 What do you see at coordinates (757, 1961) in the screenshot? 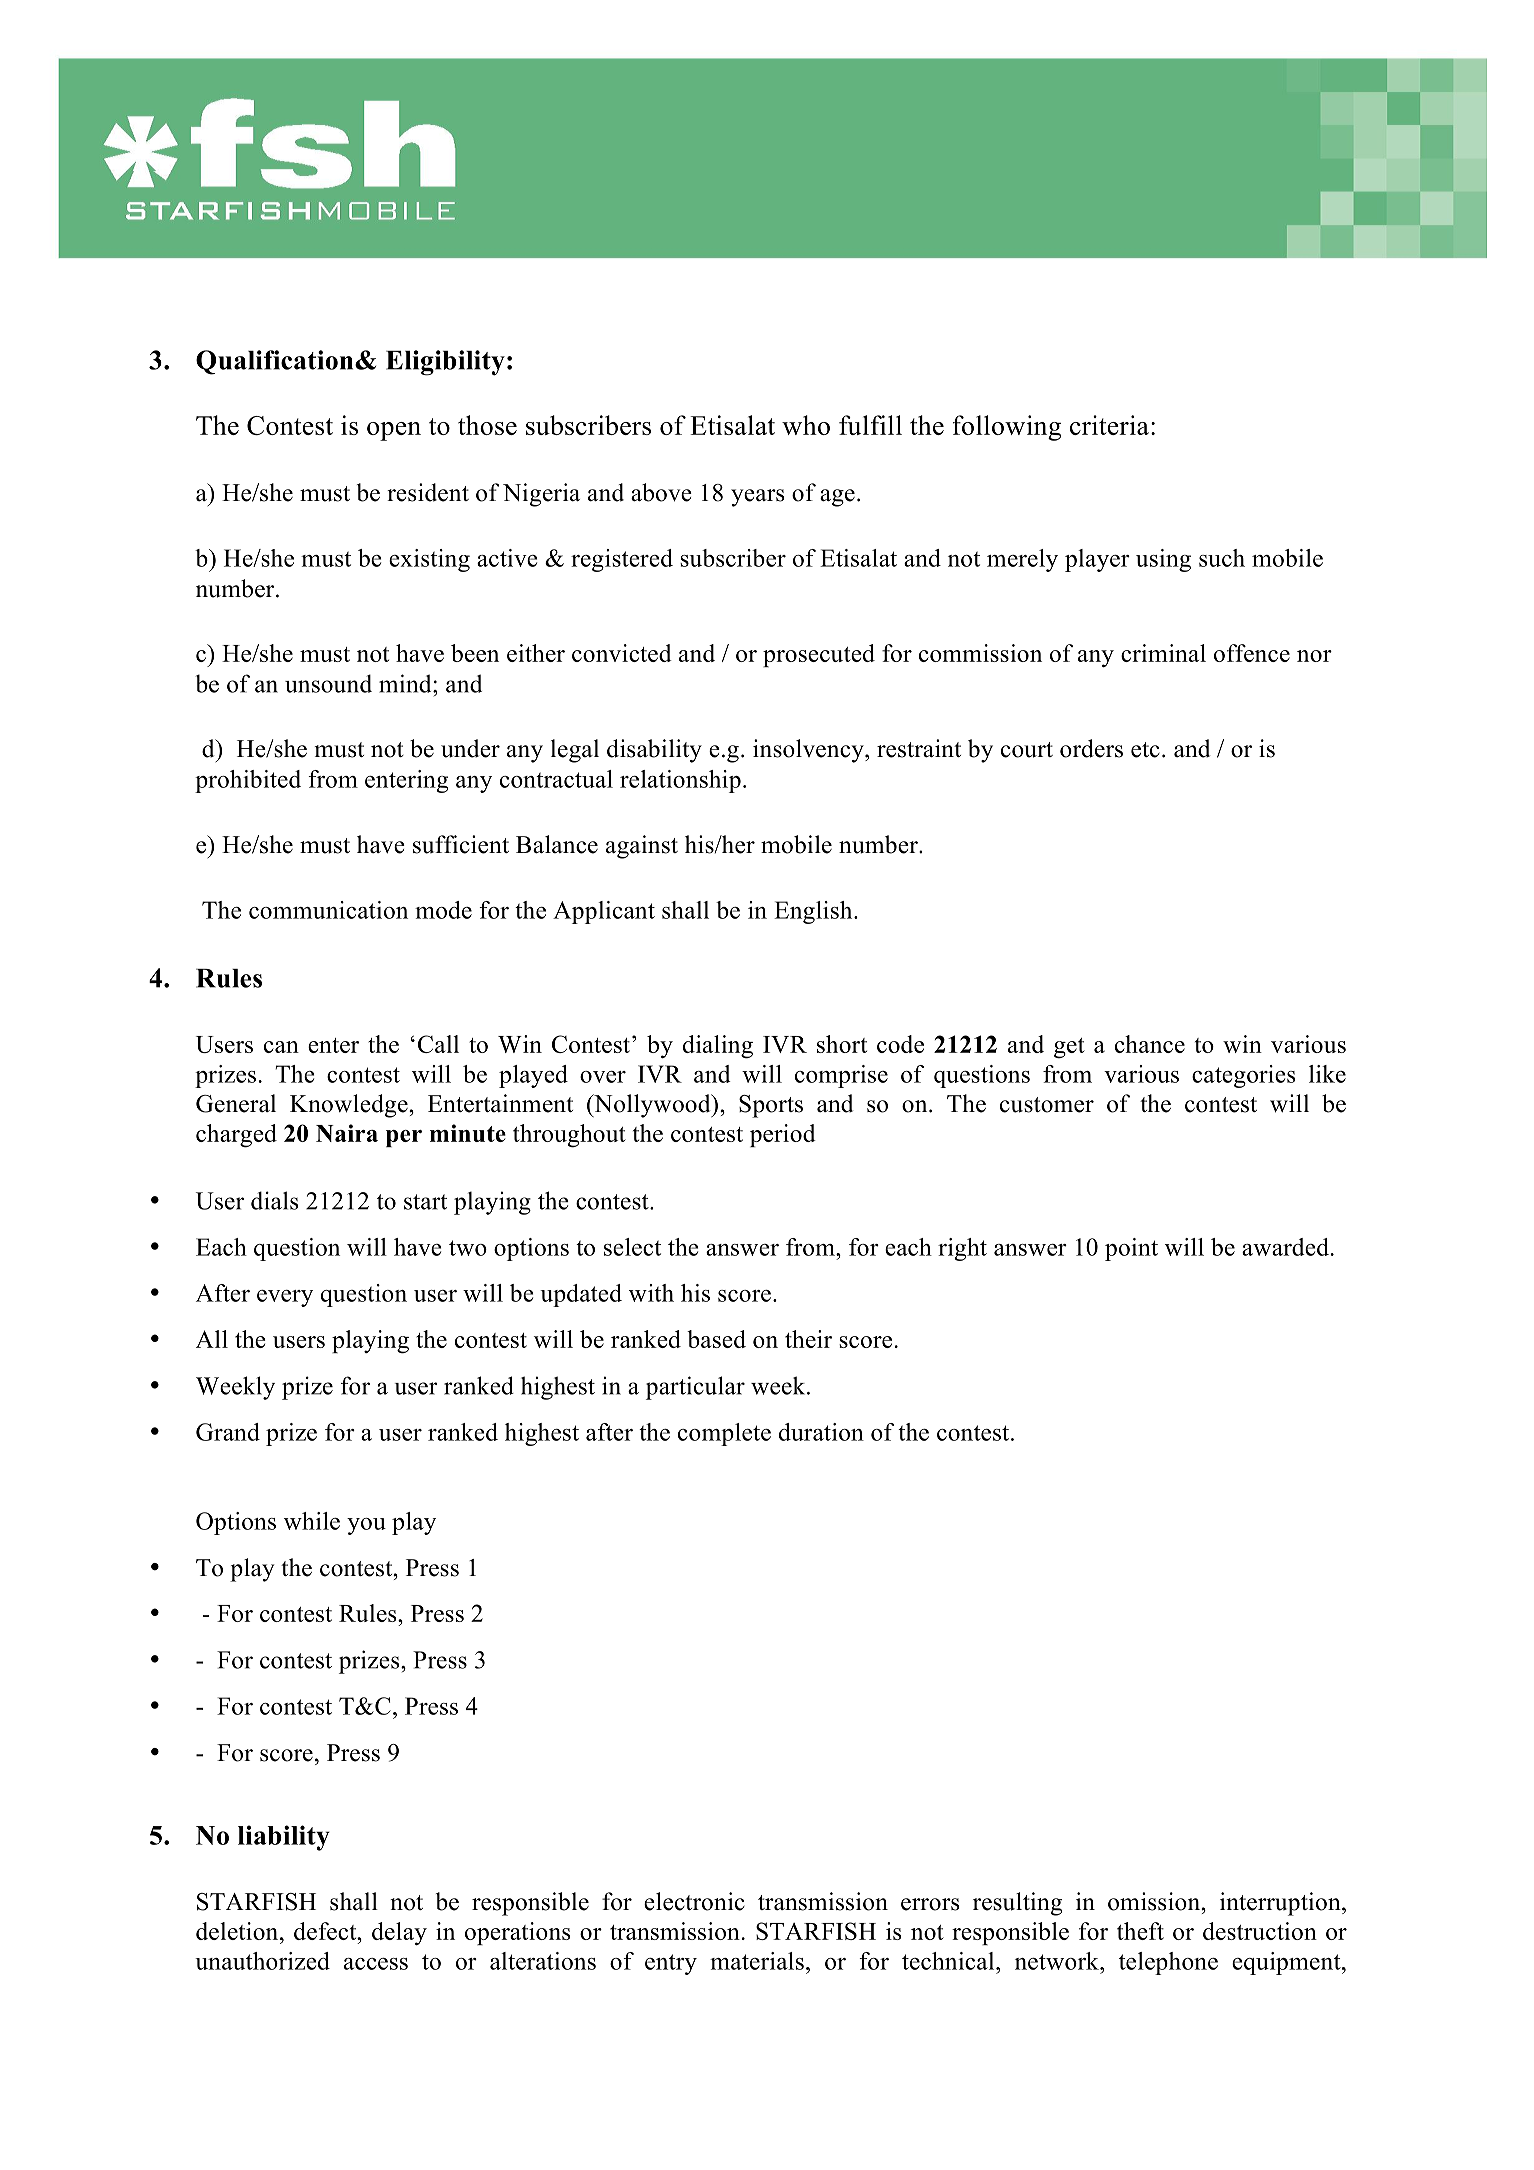
I see `materials` at bounding box center [757, 1961].
